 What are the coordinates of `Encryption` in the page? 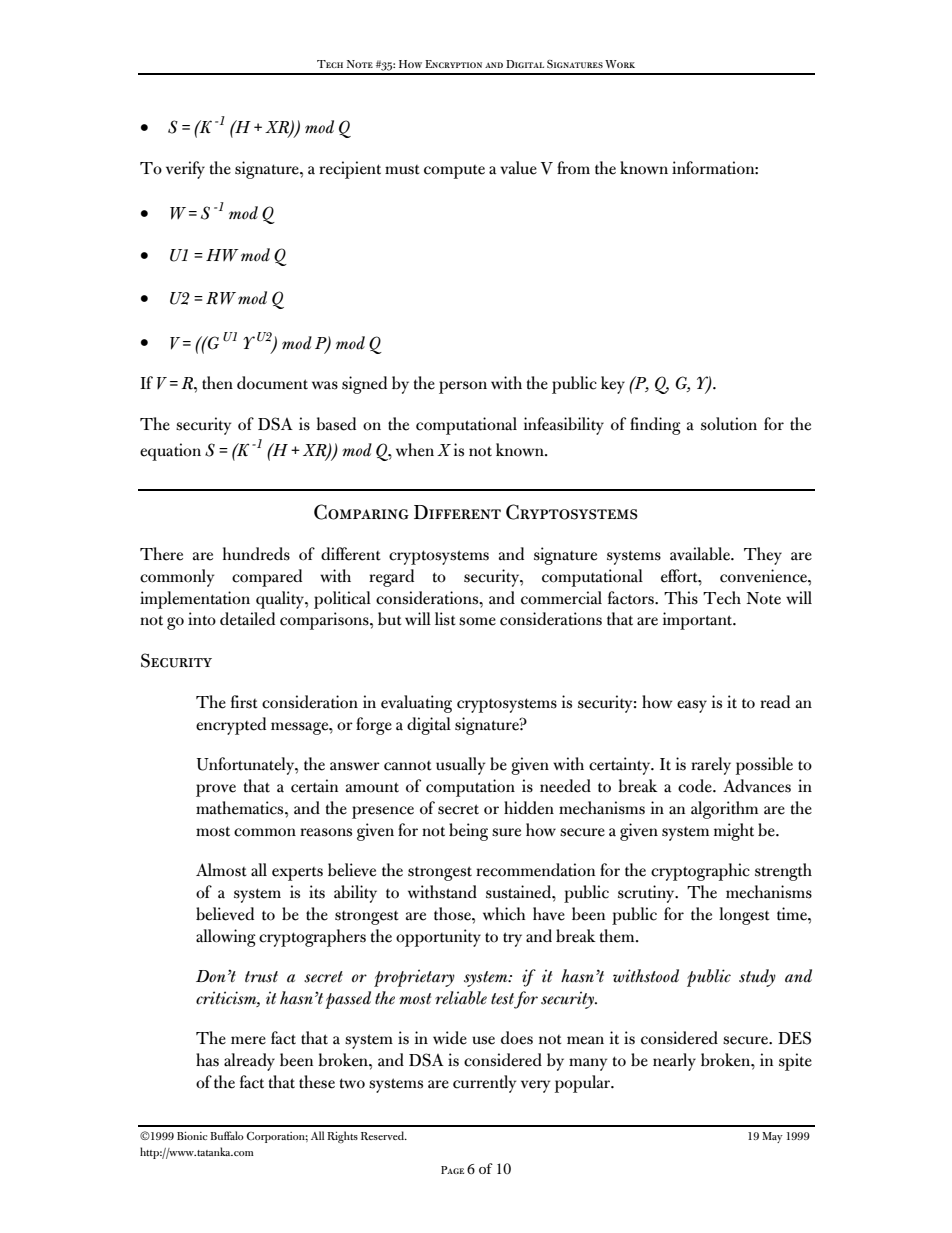 It's located at (453, 64).
